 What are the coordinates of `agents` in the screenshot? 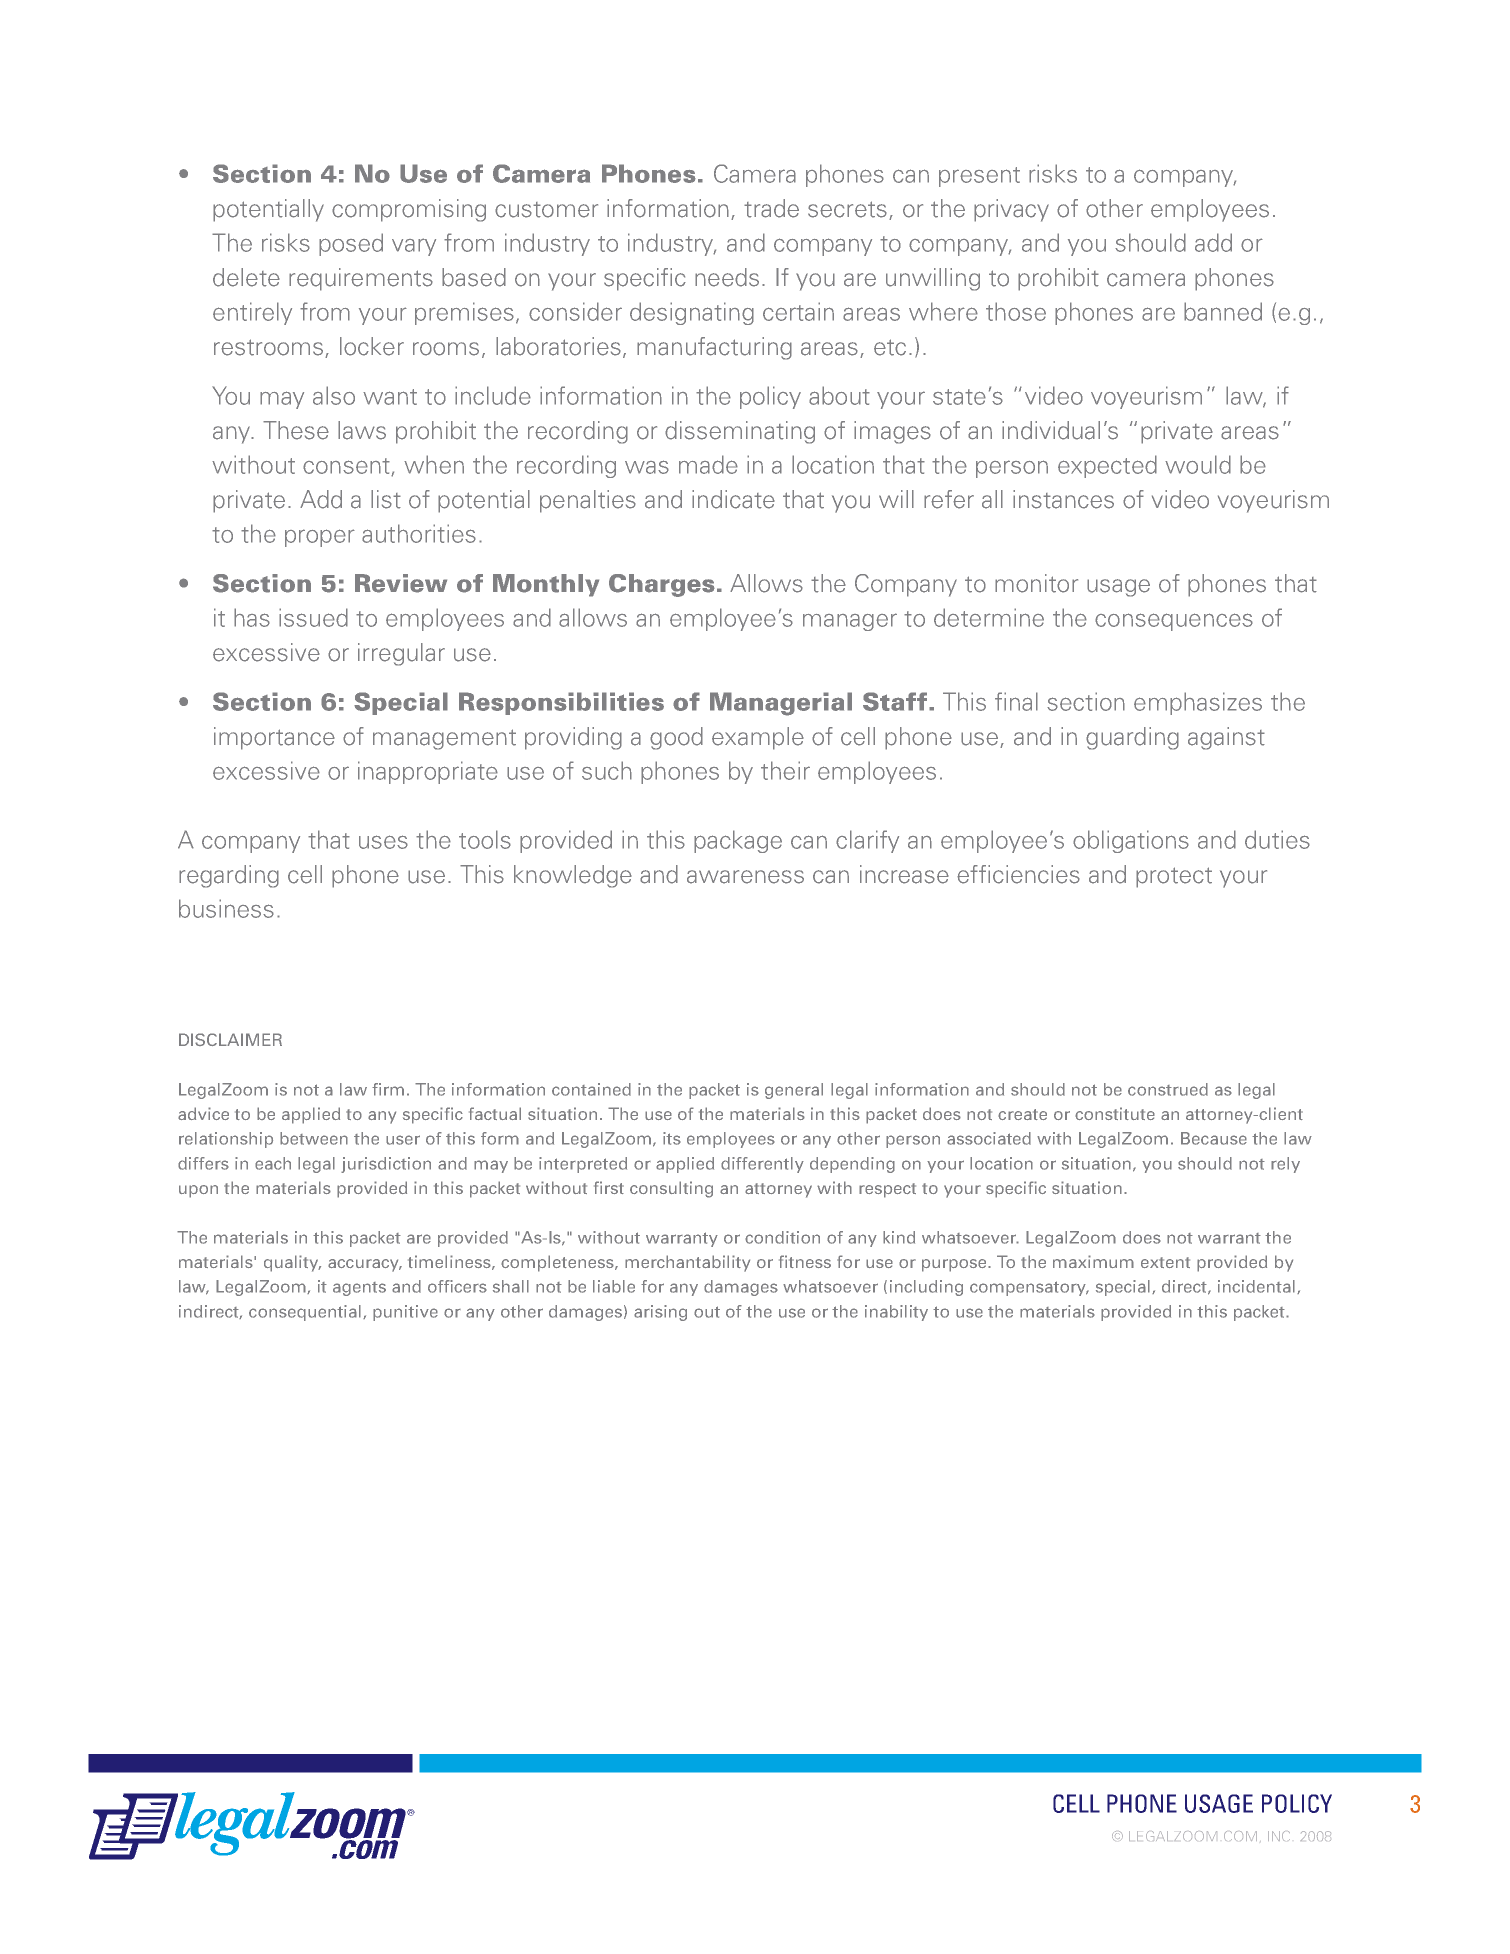 It's located at (359, 1289).
